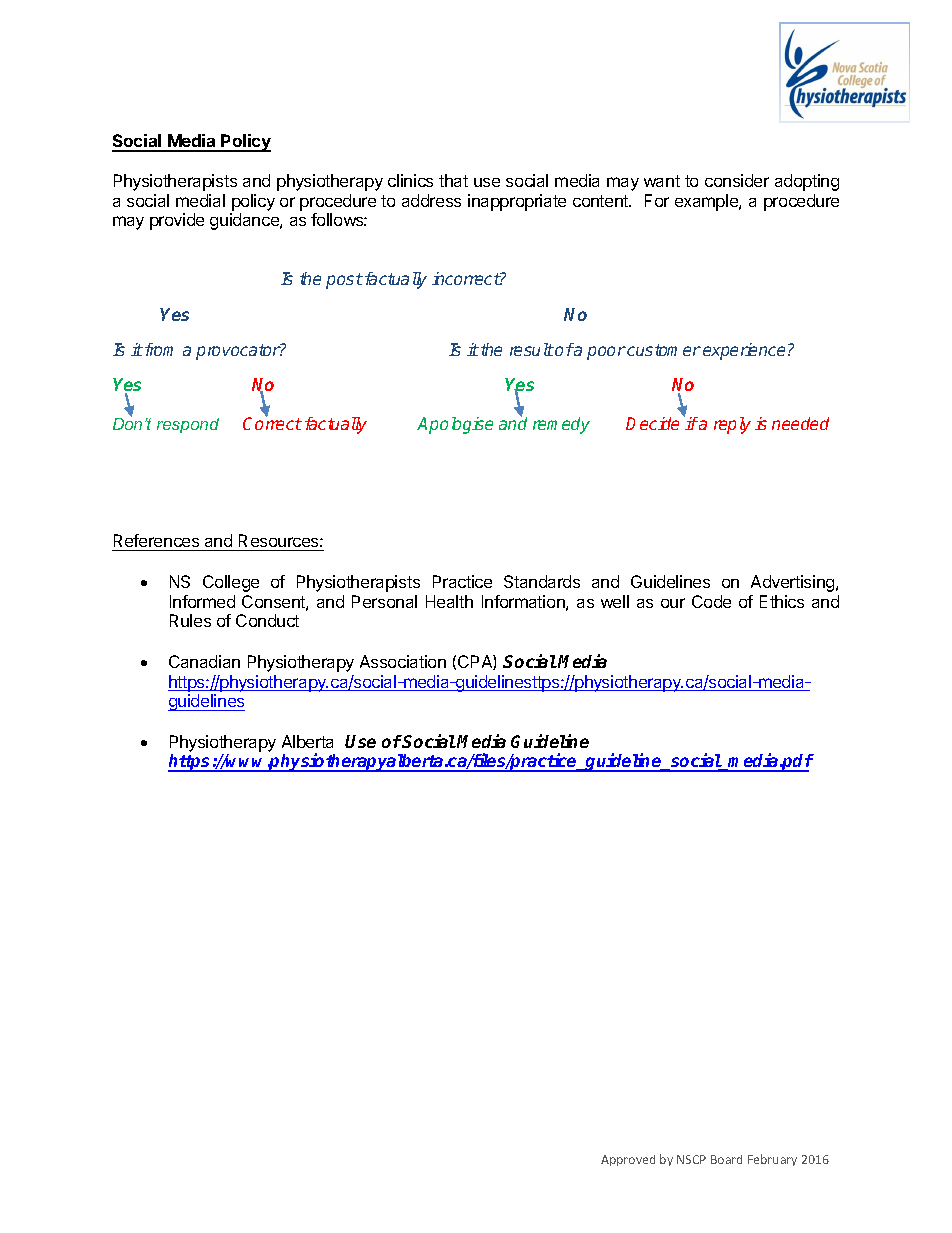 The height and width of the document is (1233, 952). I want to click on February, so click(772, 1160).
